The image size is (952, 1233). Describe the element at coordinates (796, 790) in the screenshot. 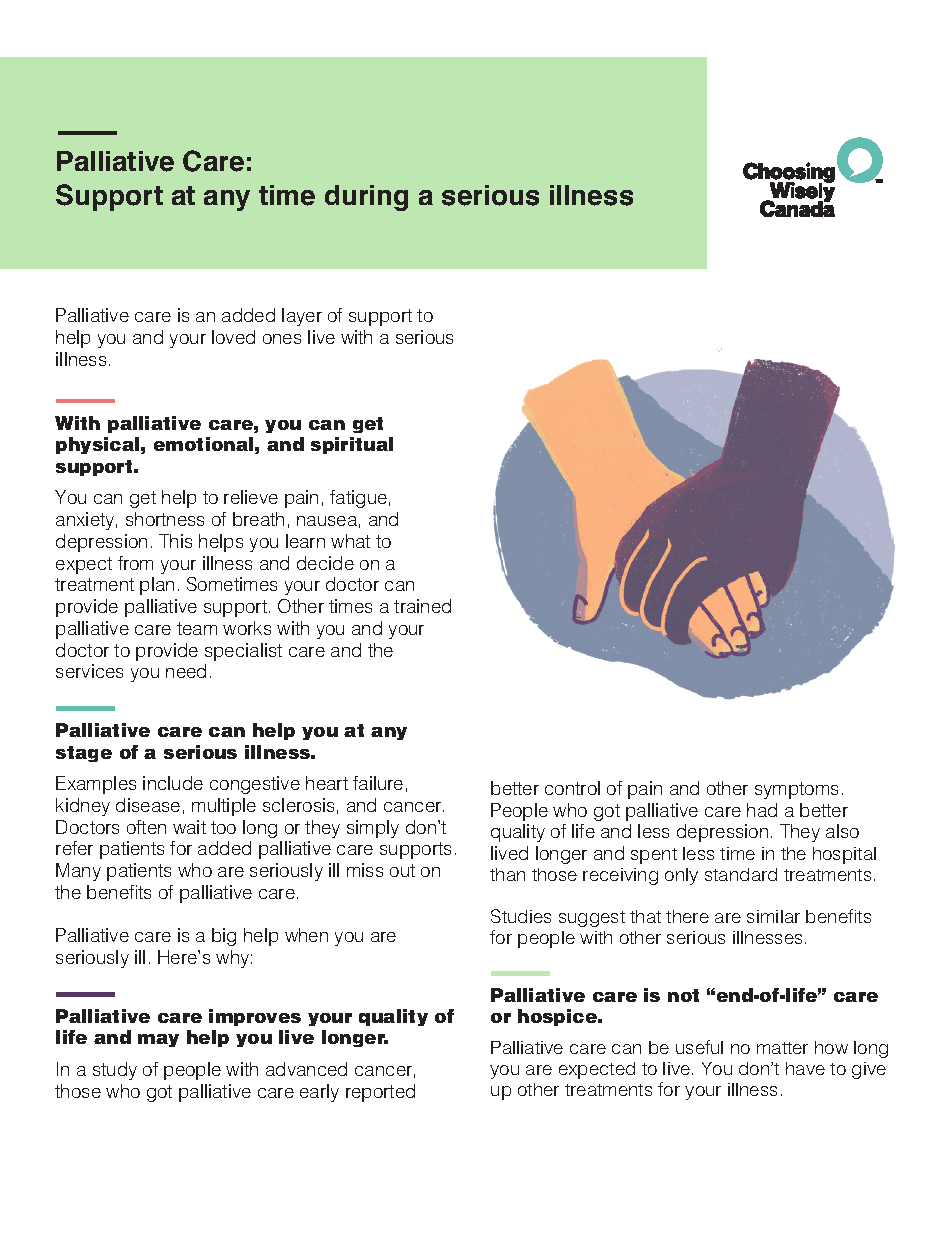

I see `symptoms` at that location.
